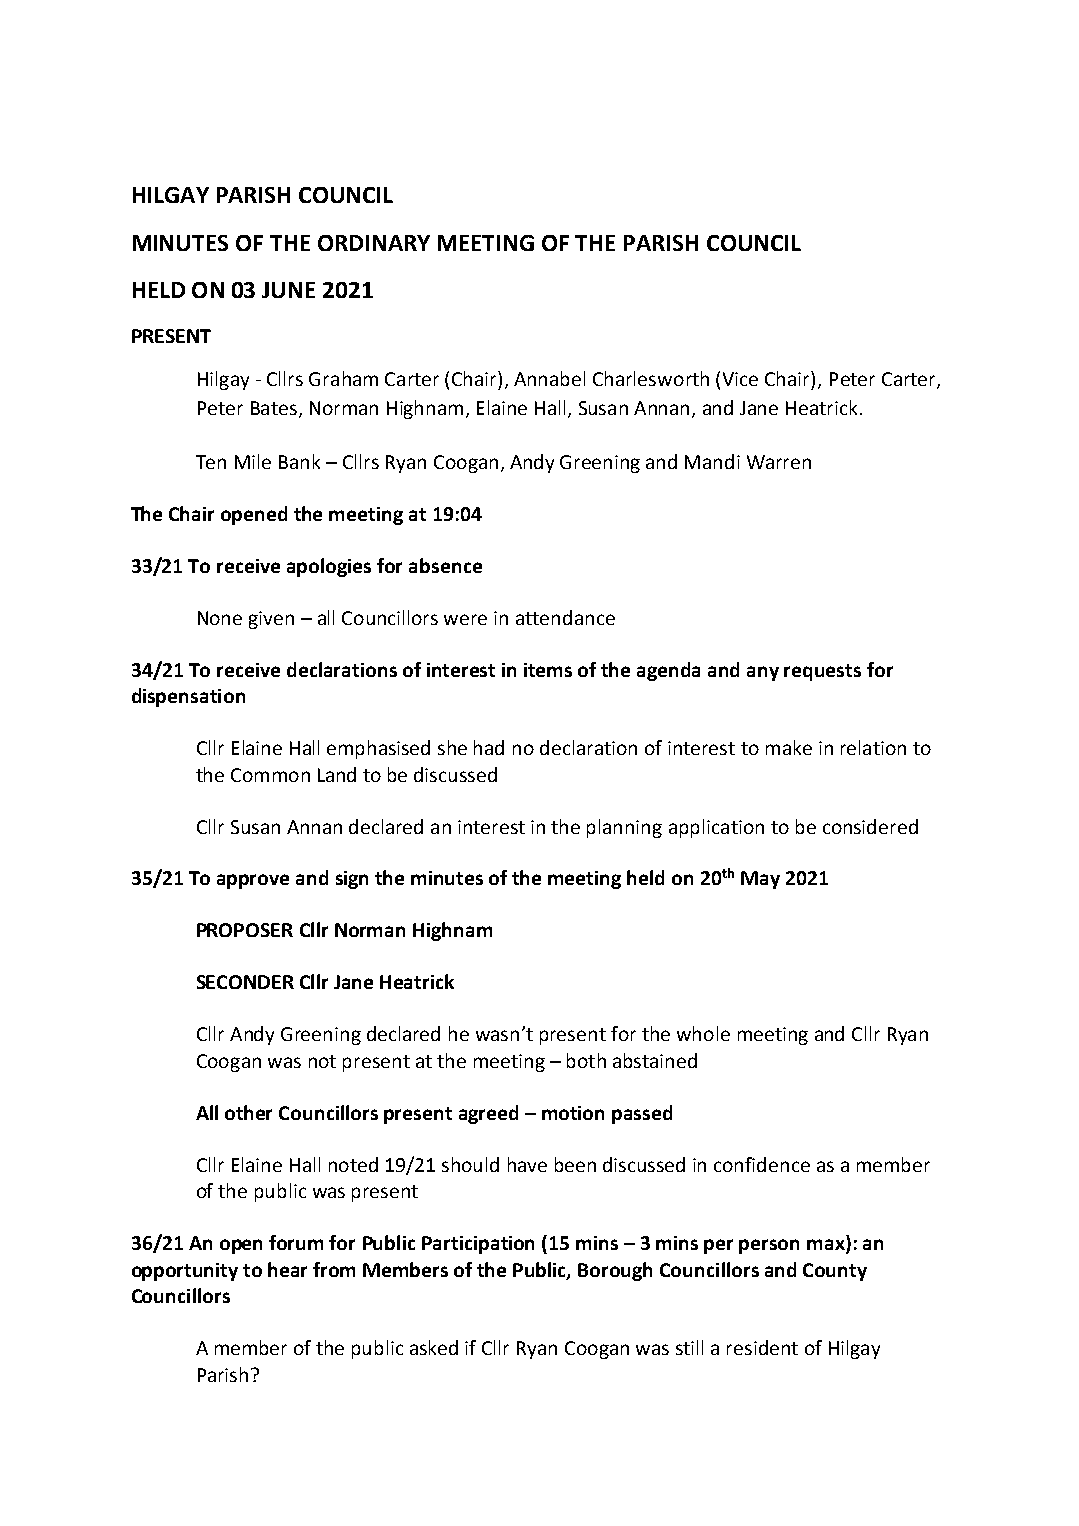 This document has width=1079, height=1526. What do you see at coordinates (489, 747) in the document?
I see `had` at bounding box center [489, 747].
